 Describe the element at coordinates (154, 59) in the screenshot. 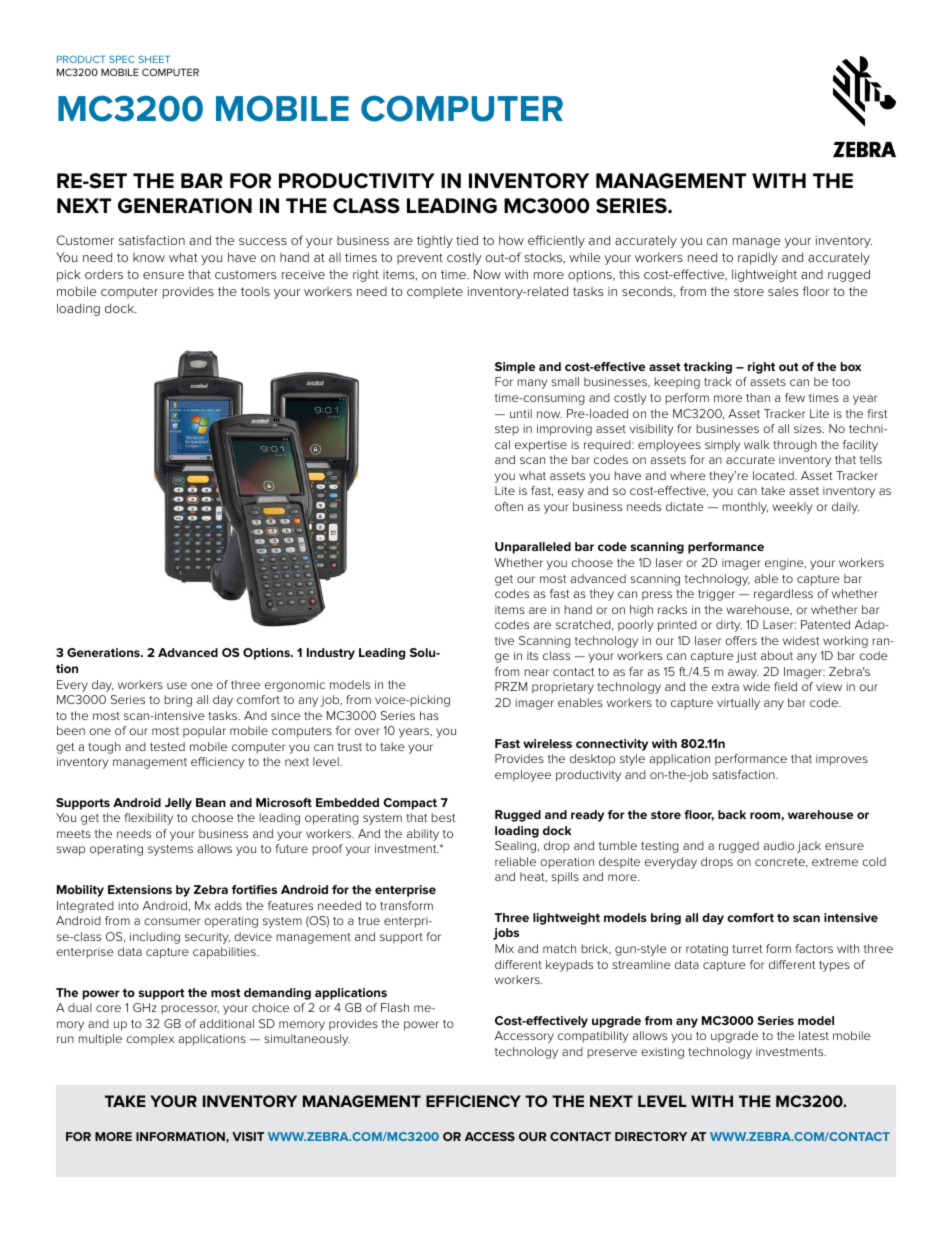

I see `SHEET` at that location.
